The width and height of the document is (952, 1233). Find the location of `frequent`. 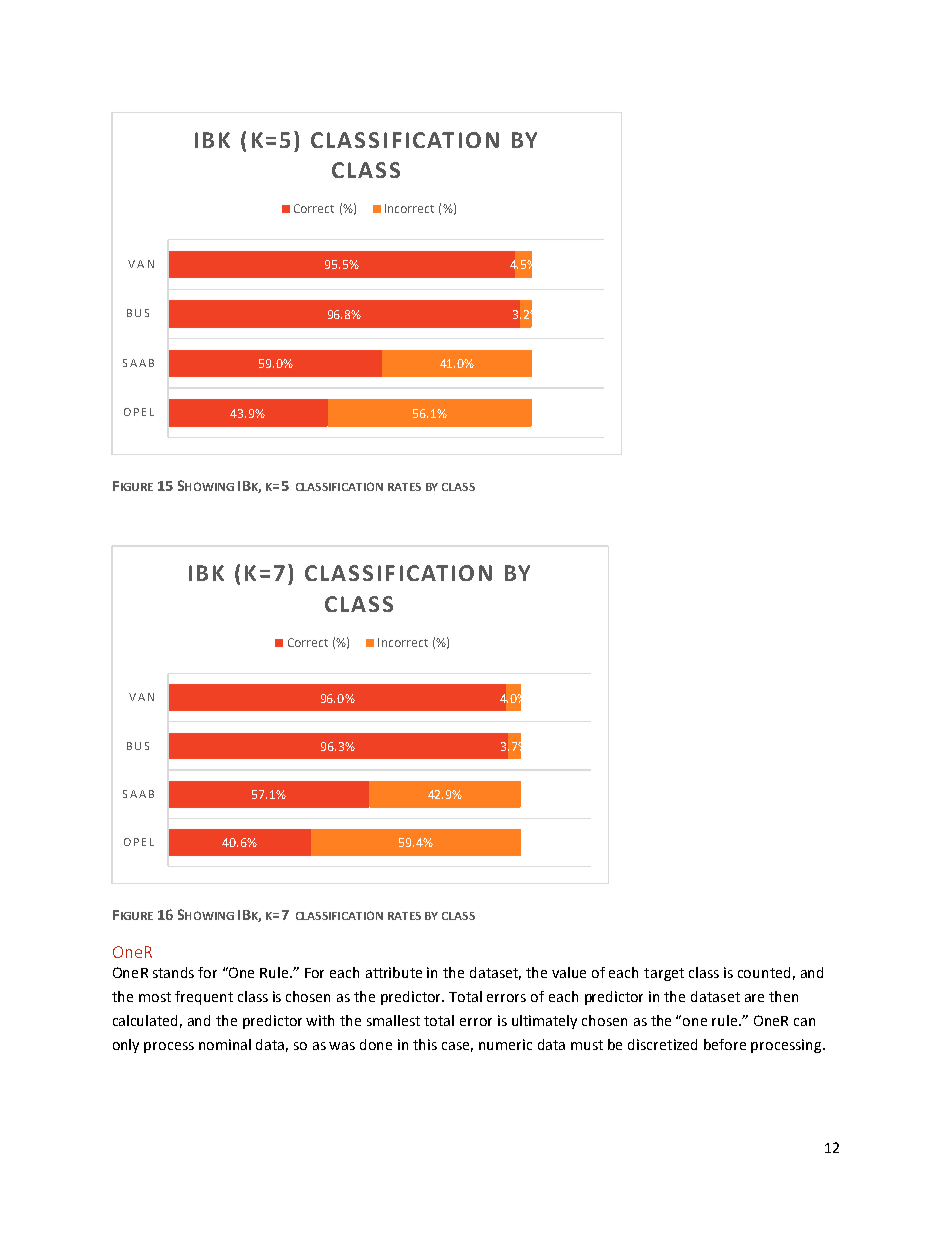

frequent is located at coordinates (204, 998).
